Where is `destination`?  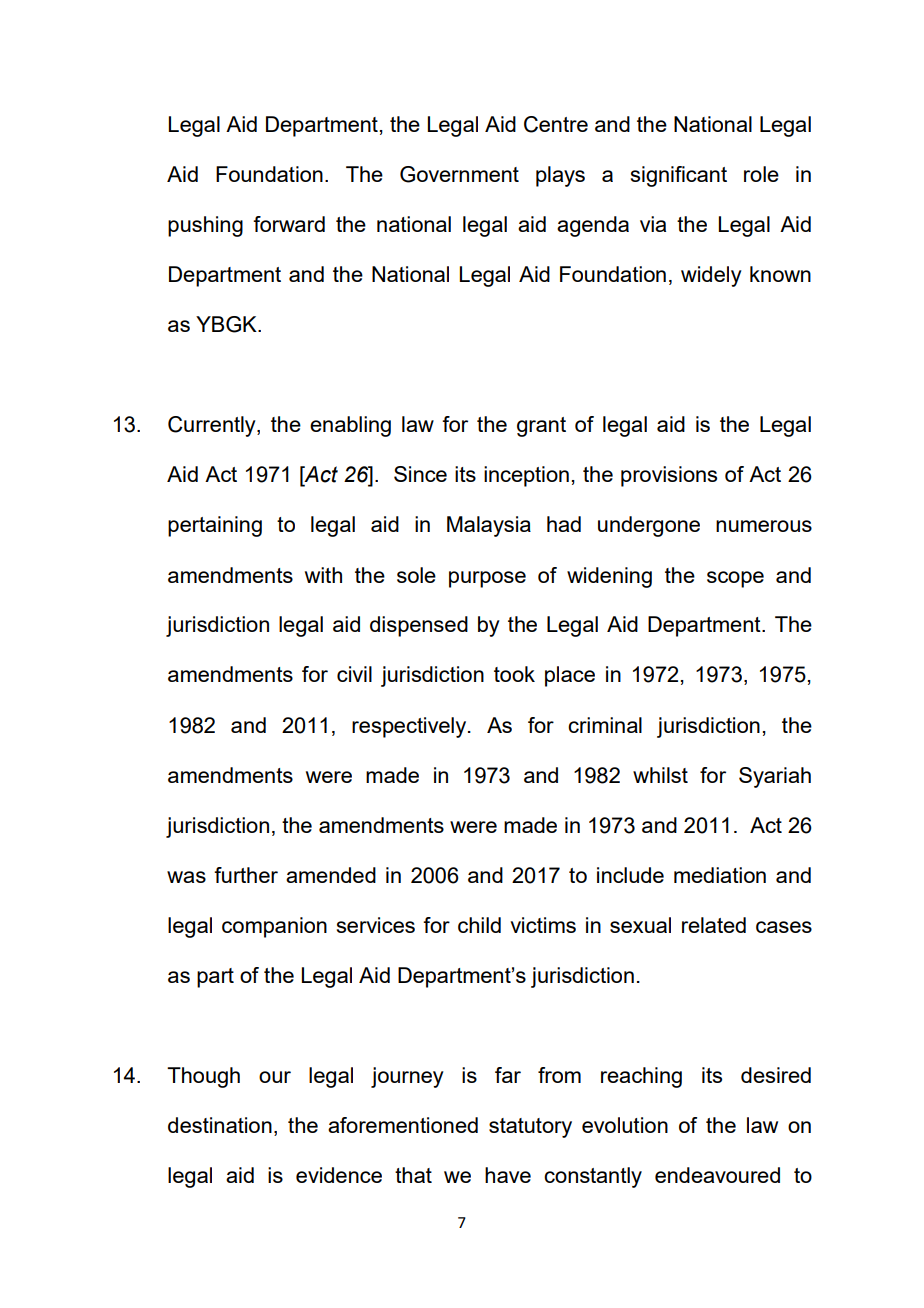
destination is located at coordinates (220, 1125).
